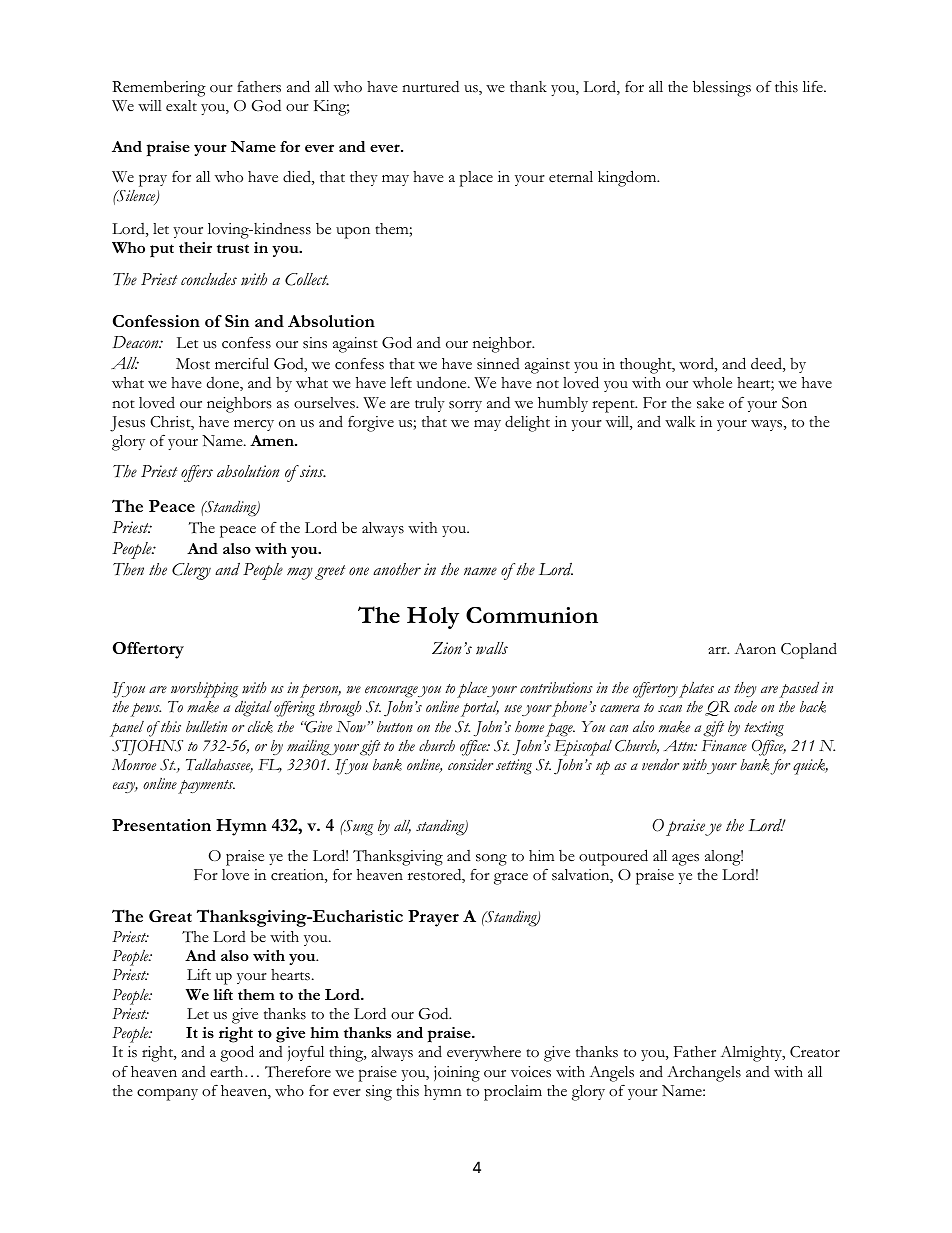  I want to click on Aaron, so click(755, 648).
